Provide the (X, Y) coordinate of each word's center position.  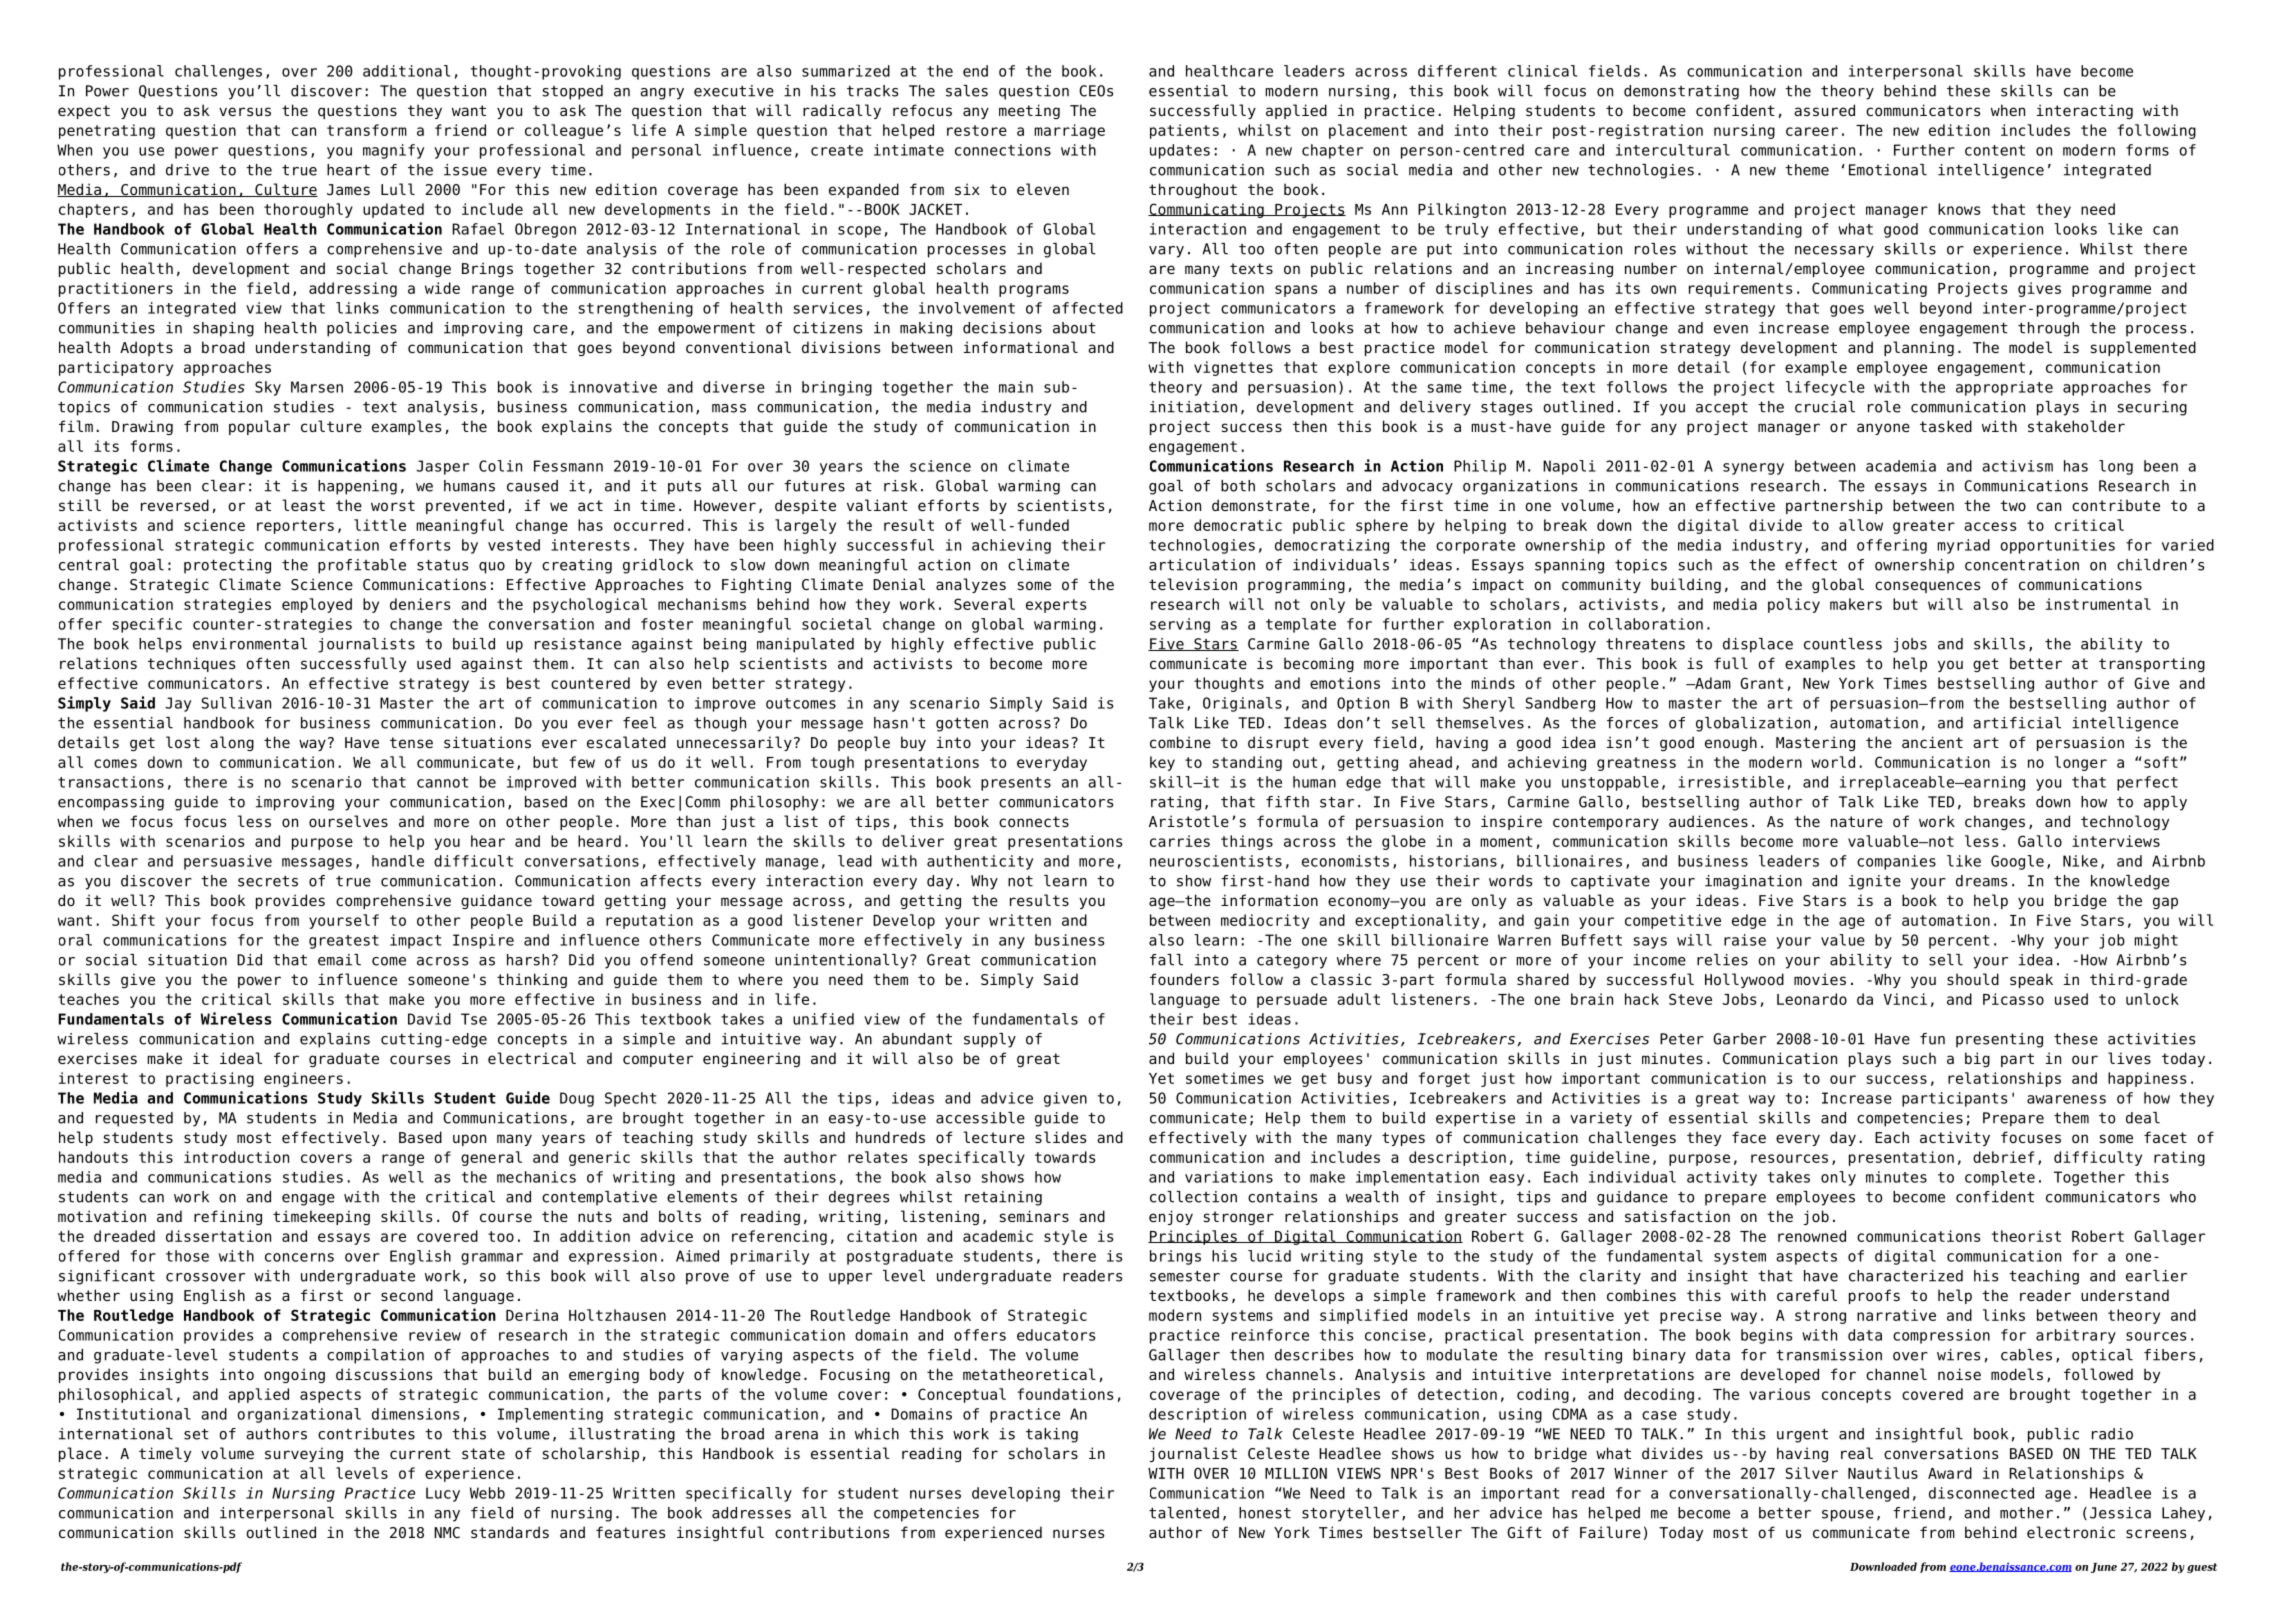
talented (1184, 1513)
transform (367, 130)
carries (1180, 841)
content (1995, 150)
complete (2000, 1178)
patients (1184, 131)
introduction (236, 1157)
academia (1901, 466)
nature (1857, 821)
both (1238, 486)
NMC (447, 1532)
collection (1193, 1197)
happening (357, 487)
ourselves (348, 821)
